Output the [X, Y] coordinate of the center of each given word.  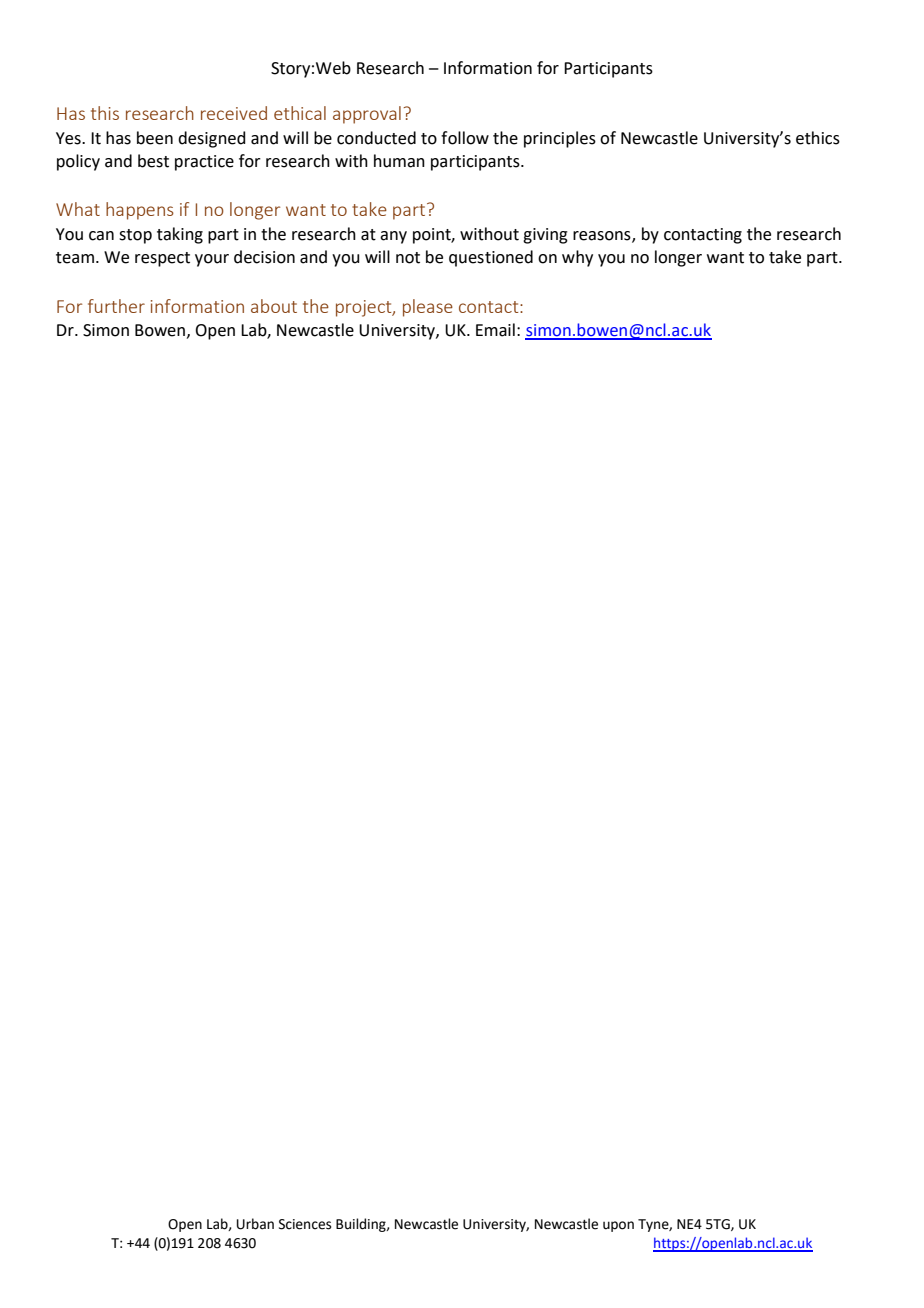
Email [495, 330]
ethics [818, 138]
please [428, 308]
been [155, 138]
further [116, 306]
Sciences [305, 1224]
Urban [255, 1224]
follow [465, 138]
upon [618, 1226]
